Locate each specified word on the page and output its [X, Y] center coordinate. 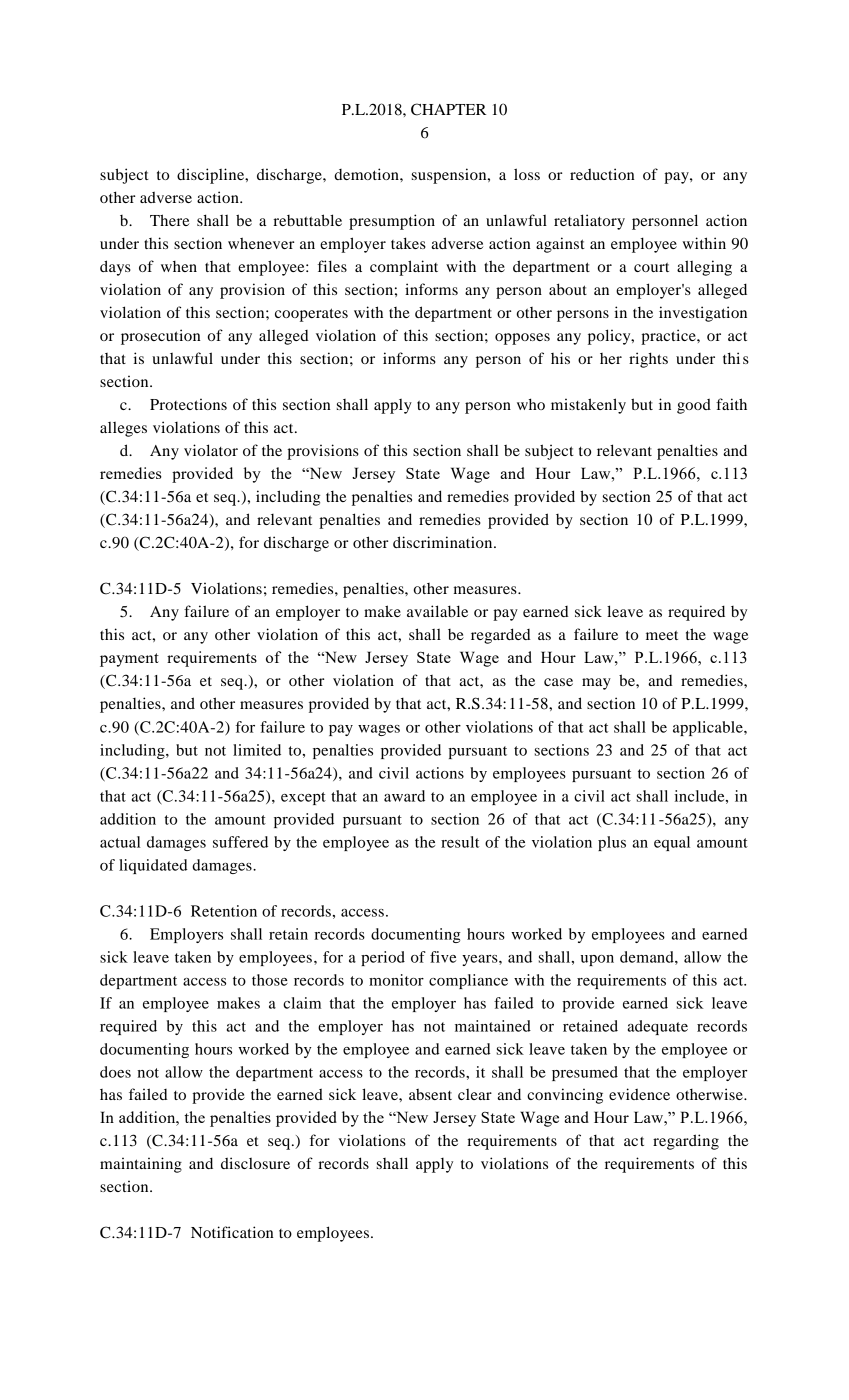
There [169, 220]
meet [662, 635]
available [437, 611]
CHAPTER [448, 109]
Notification [232, 1232]
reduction [602, 174]
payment [129, 660]
